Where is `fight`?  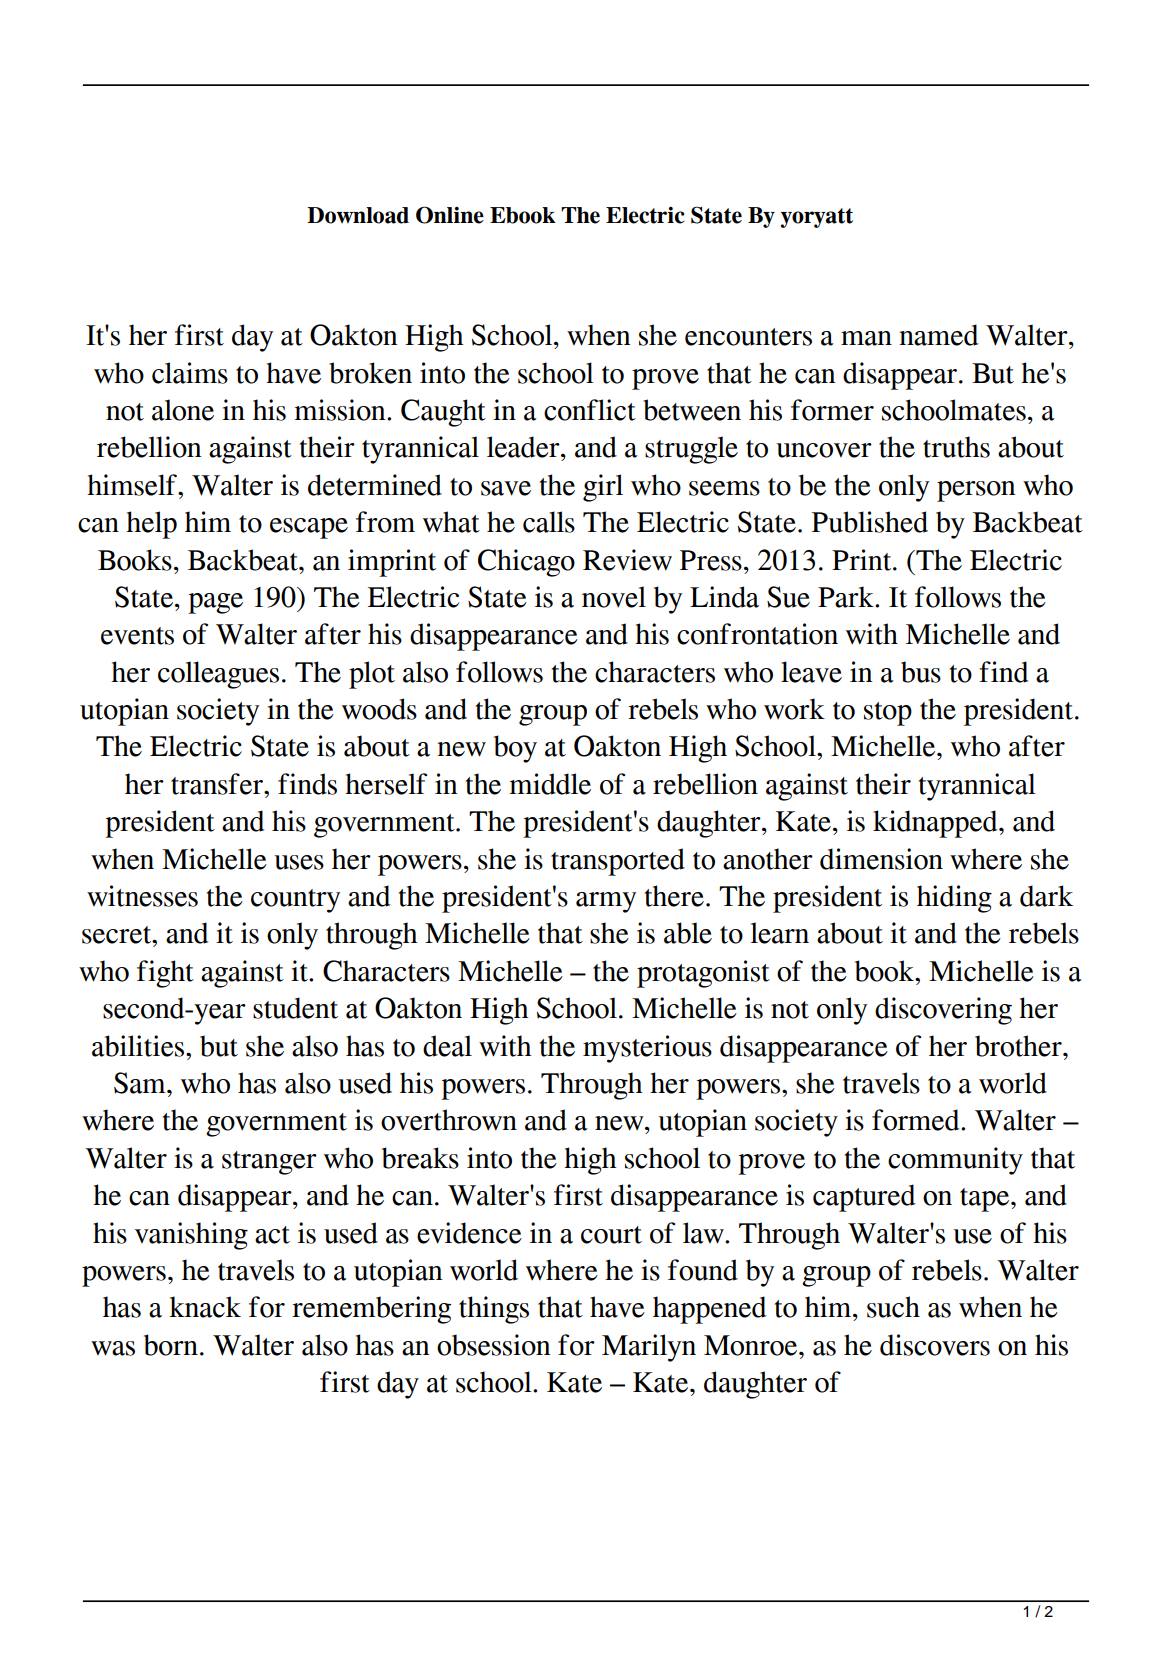 fight is located at coordinates (165, 974).
